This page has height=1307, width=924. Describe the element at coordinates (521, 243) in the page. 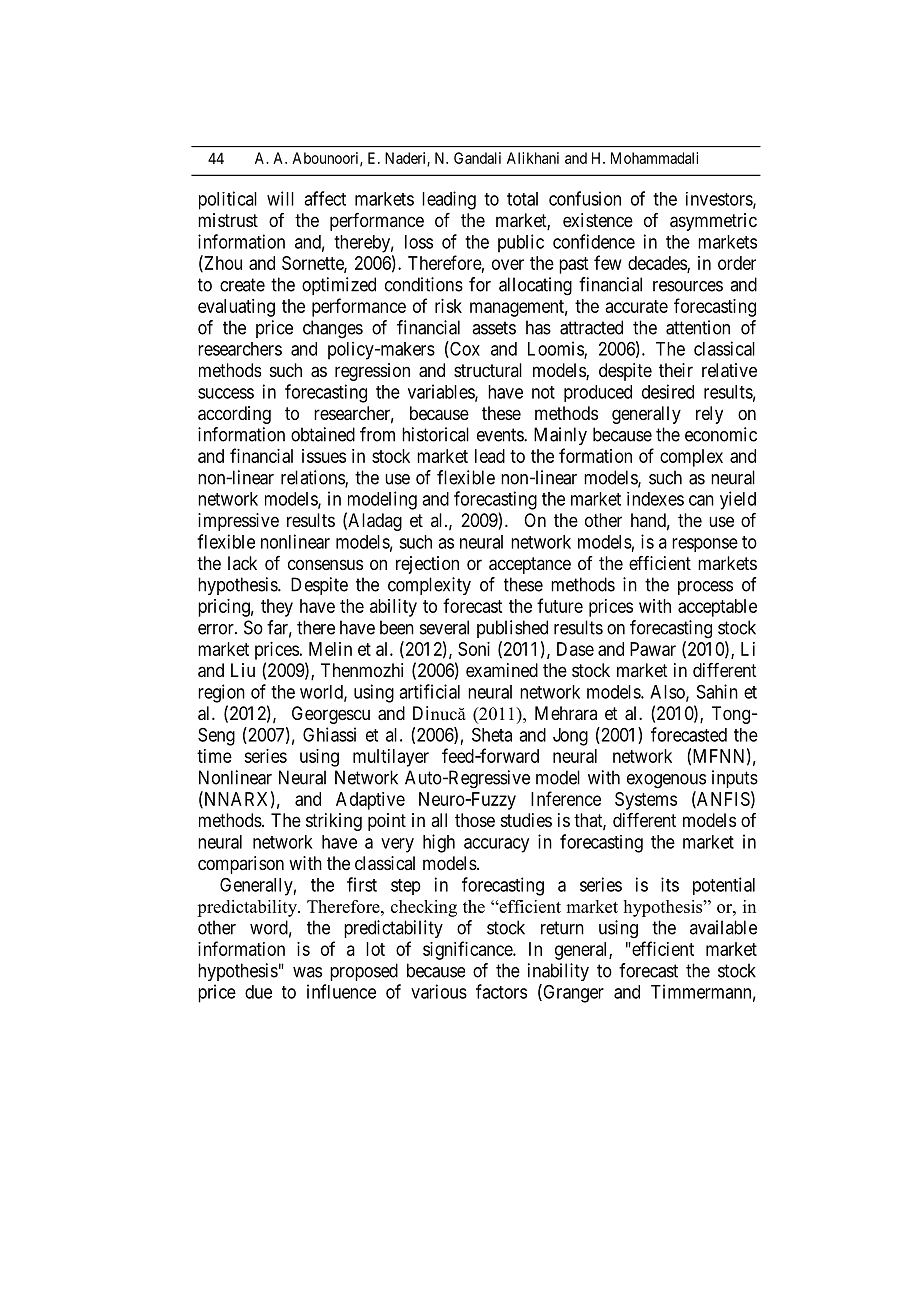

I see `public` at that location.
